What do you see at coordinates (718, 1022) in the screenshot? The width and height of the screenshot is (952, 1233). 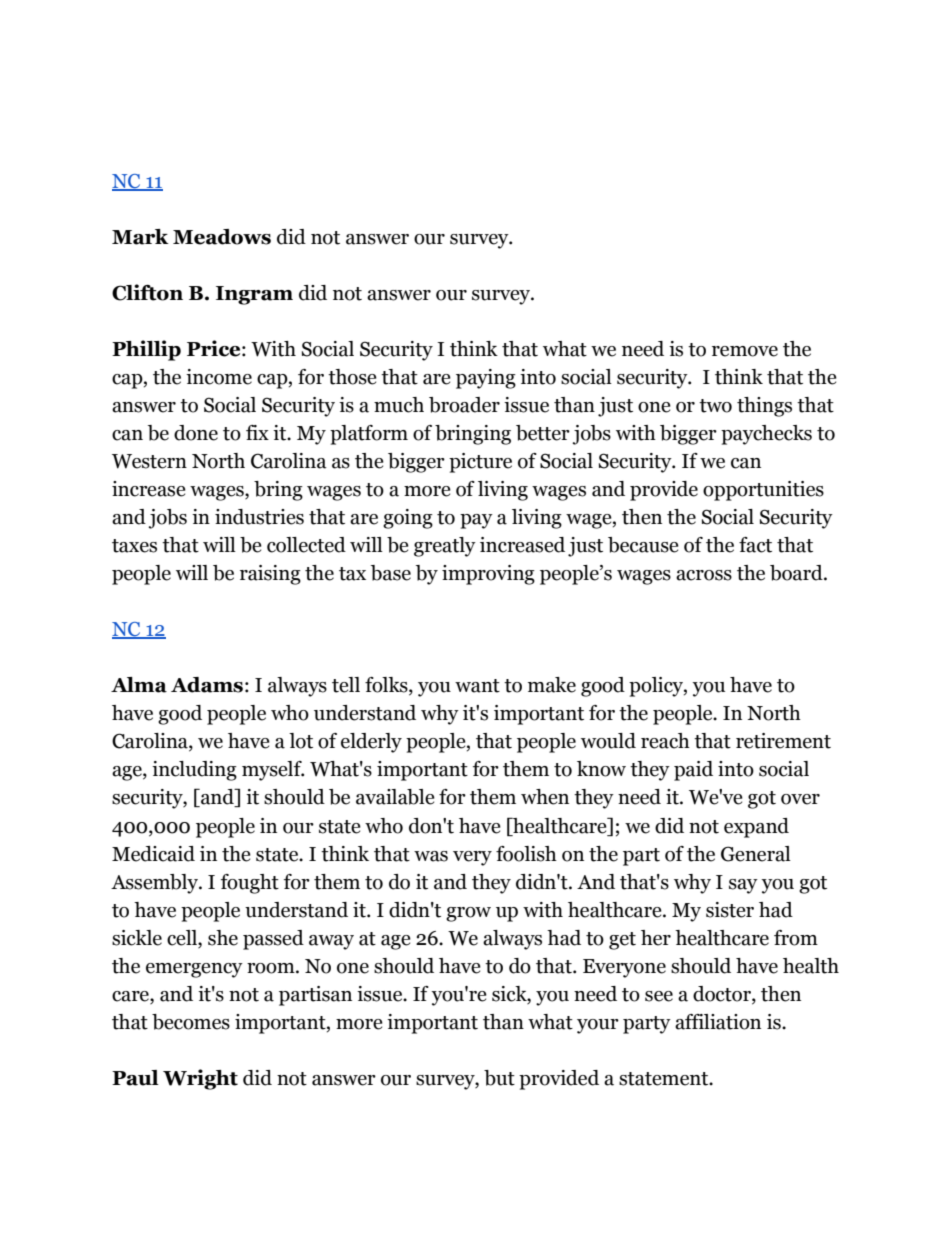 I see `affiliation` at bounding box center [718, 1022].
